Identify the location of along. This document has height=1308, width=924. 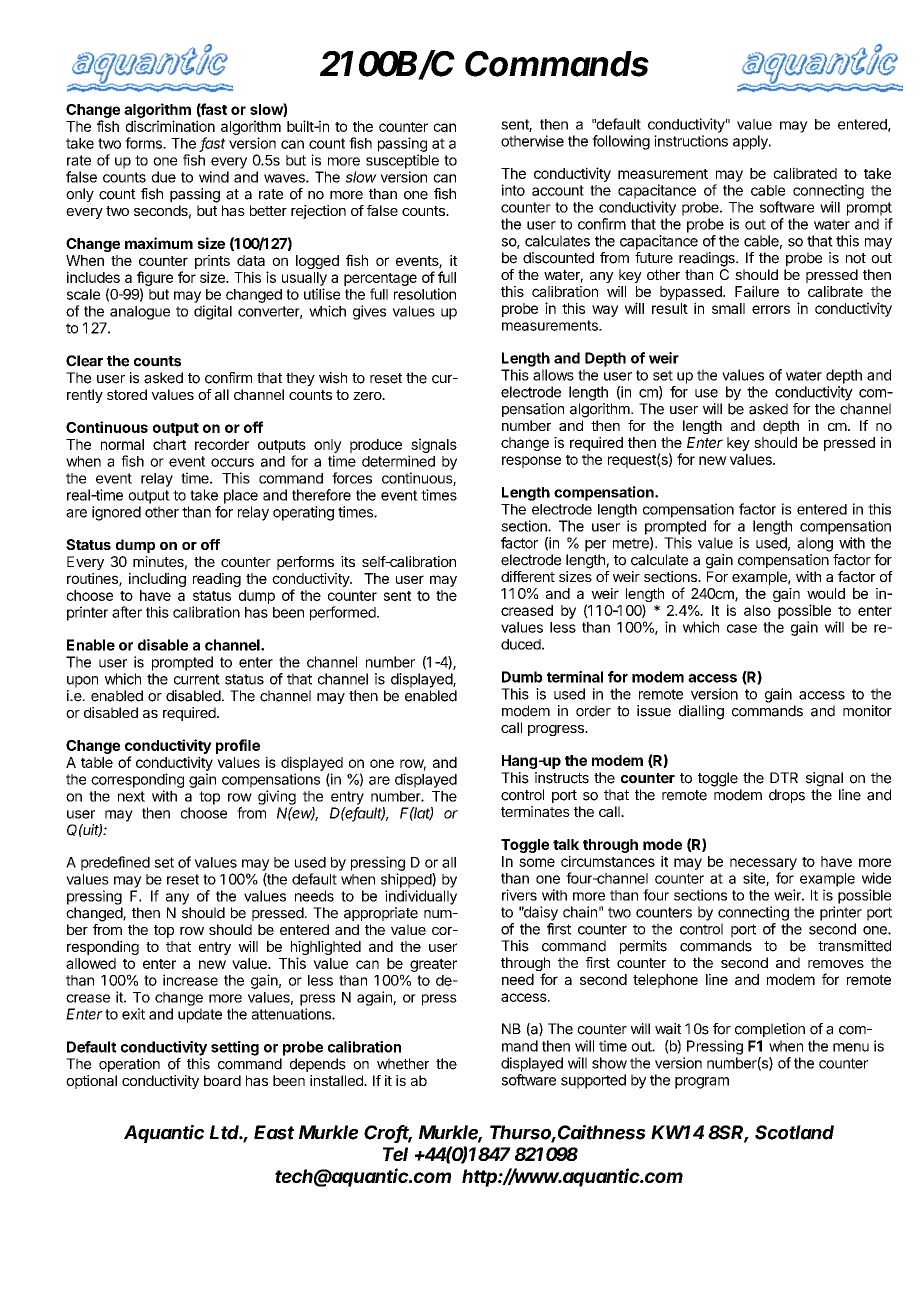
(815, 544).
